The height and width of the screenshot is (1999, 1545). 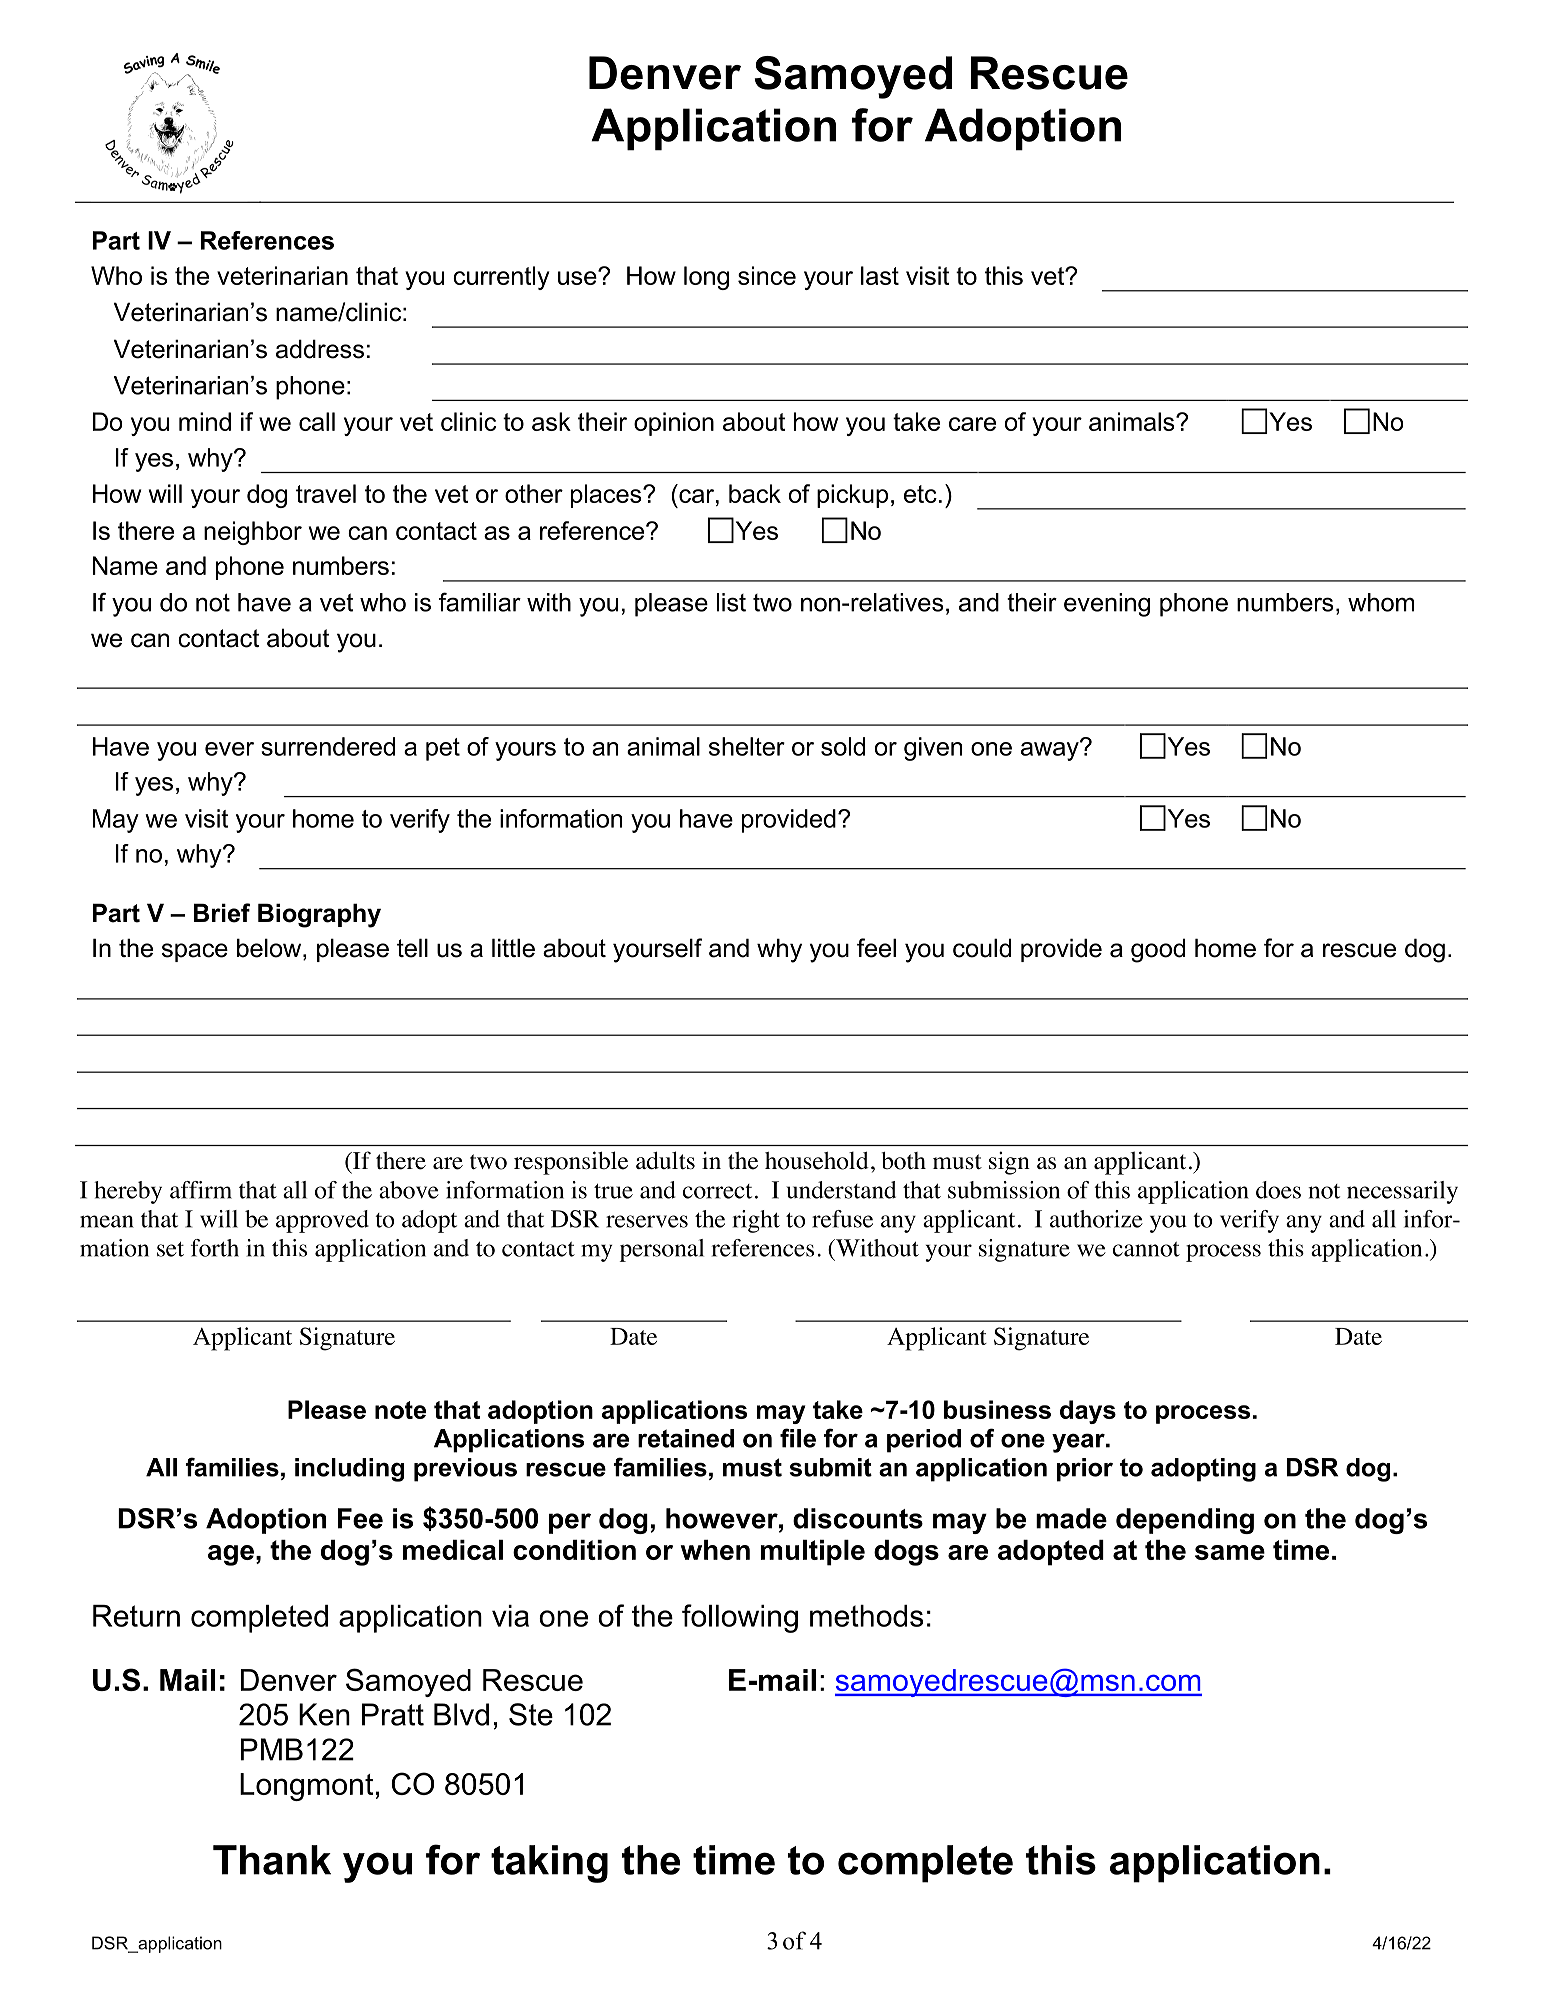 What do you see at coordinates (328, 746) in the screenshot?
I see `surrendered` at bounding box center [328, 746].
